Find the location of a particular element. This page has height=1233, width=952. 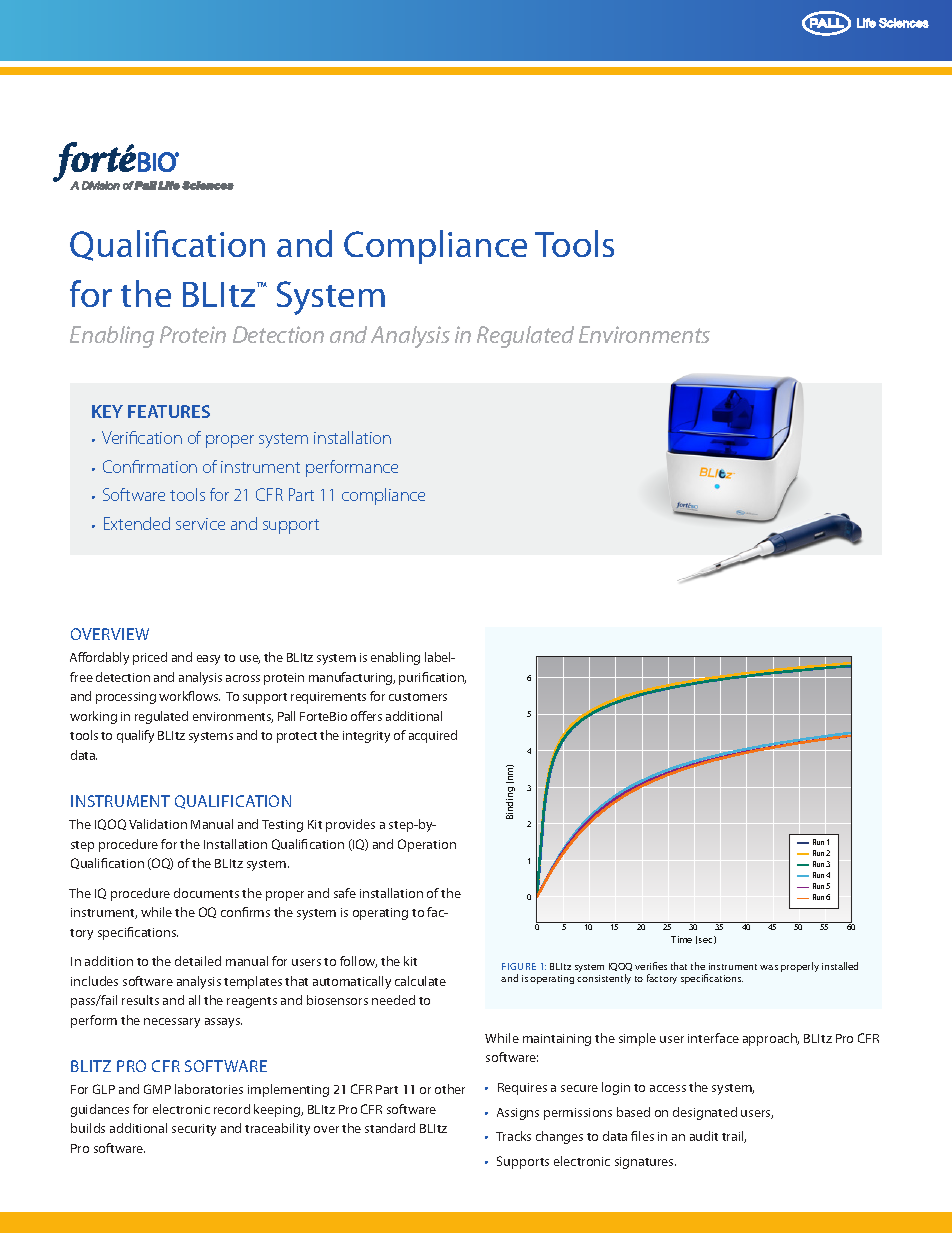

documents is located at coordinates (206, 893).
